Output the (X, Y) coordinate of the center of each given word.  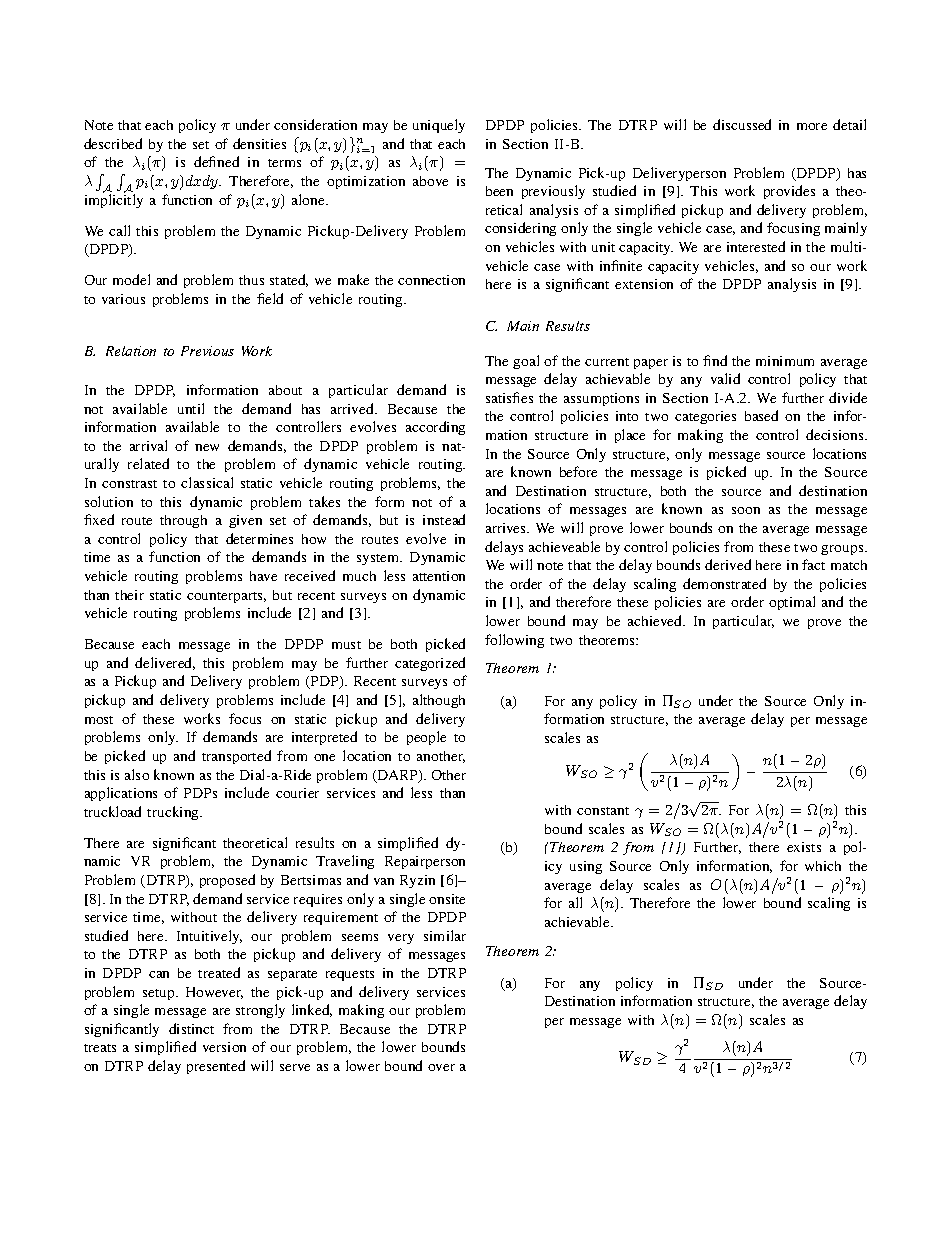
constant (603, 811)
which (823, 866)
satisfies (509, 397)
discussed (742, 124)
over (441, 1067)
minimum (785, 361)
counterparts (226, 597)
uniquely (439, 126)
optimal (792, 603)
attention (439, 576)
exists (804, 847)
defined (216, 161)
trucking (174, 813)
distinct (191, 1028)
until (191, 408)
